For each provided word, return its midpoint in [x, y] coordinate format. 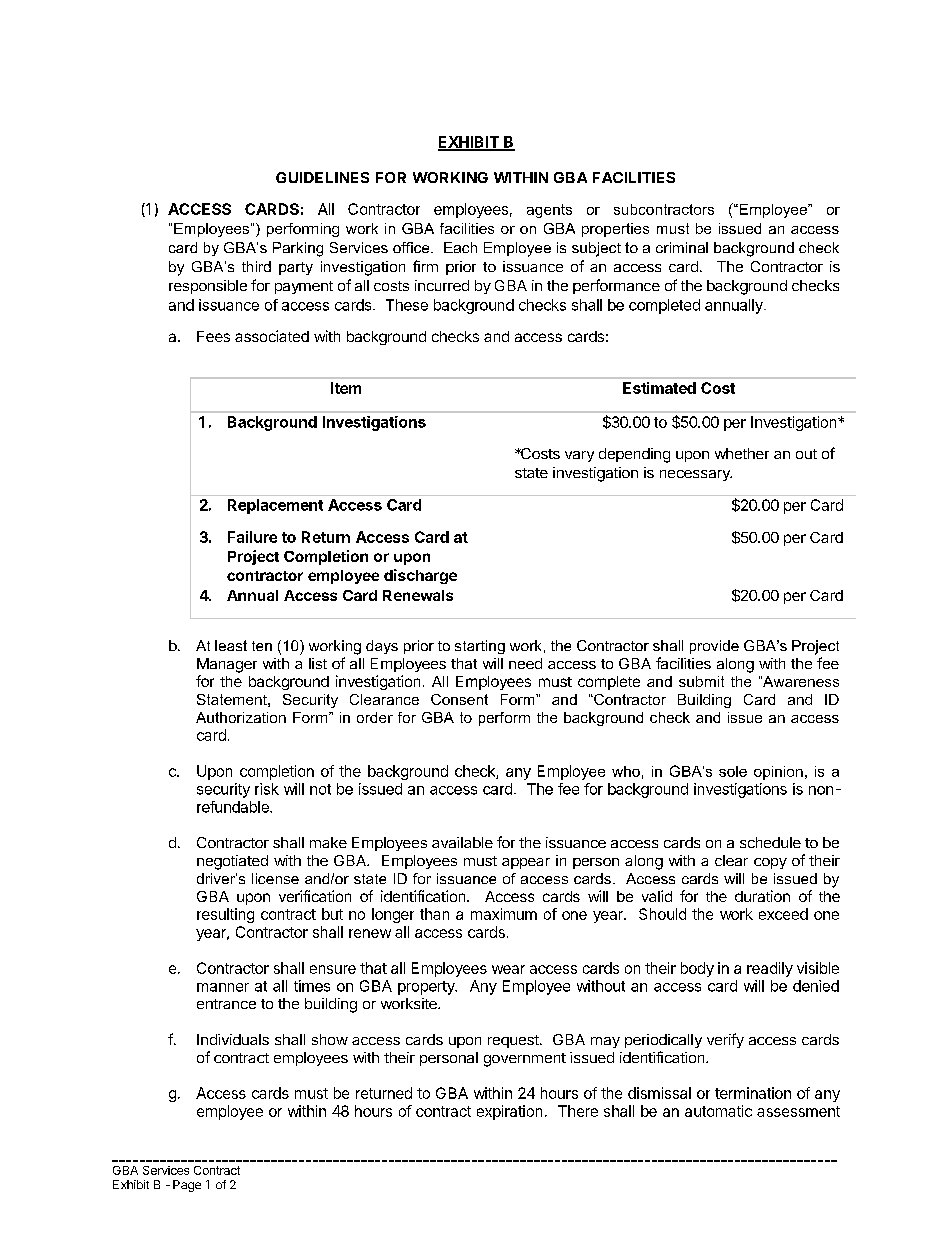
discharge [420, 576]
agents [549, 211]
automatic [718, 1111]
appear [526, 863]
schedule [770, 842]
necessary [696, 475]
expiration [509, 1112]
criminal [682, 247]
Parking [298, 249]
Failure [252, 537]
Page [187, 1186]
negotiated [232, 862]
